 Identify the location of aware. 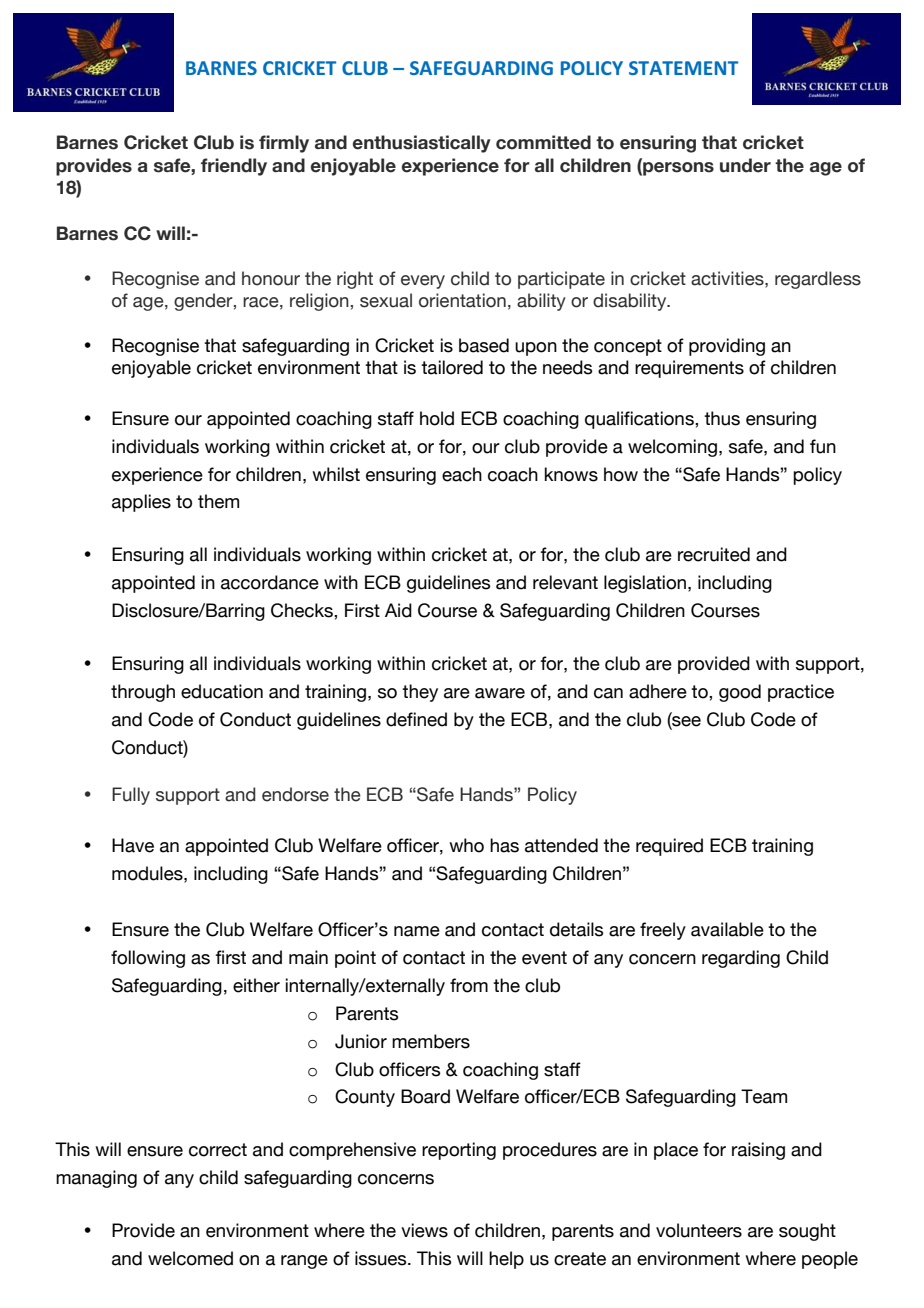
(500, 693).
